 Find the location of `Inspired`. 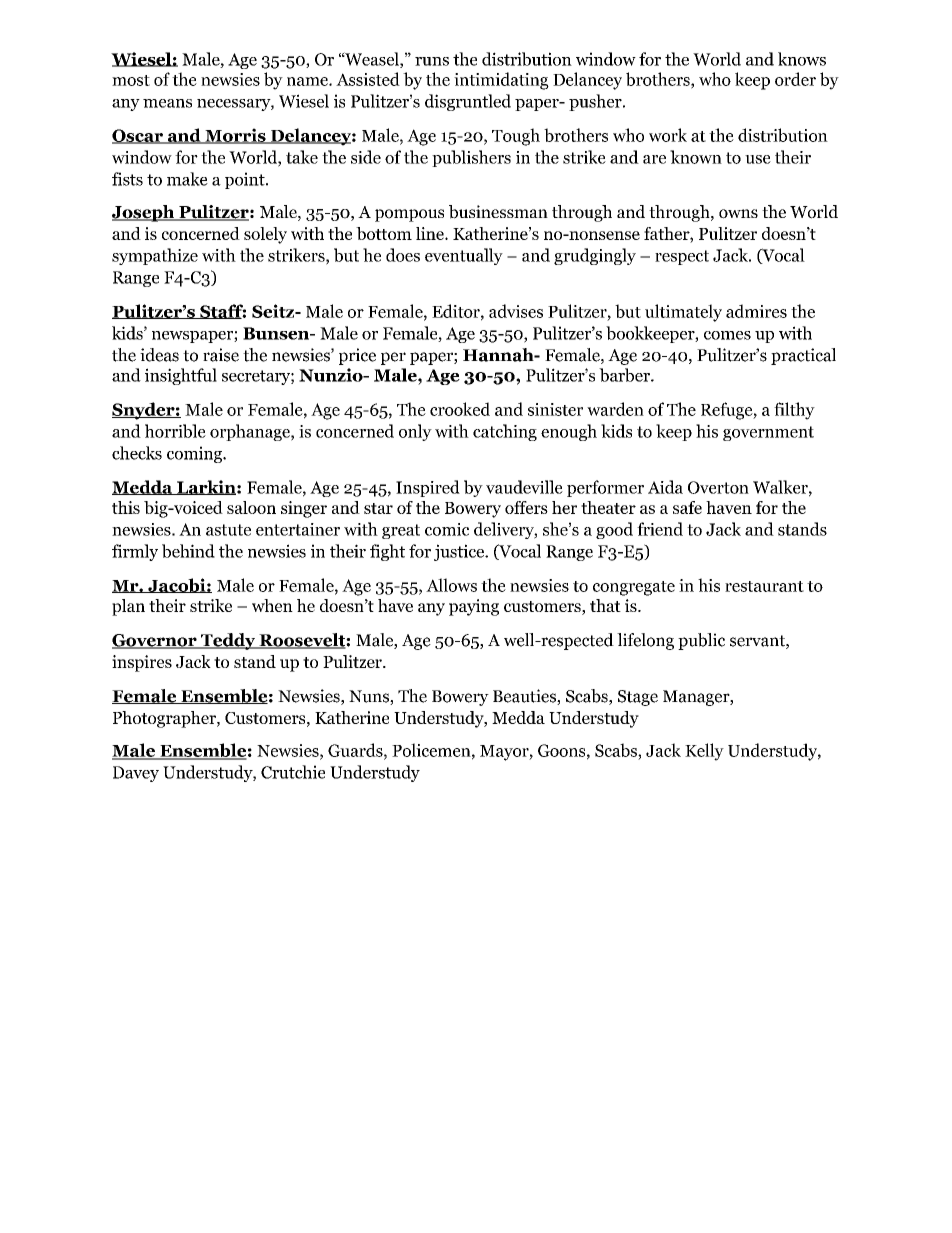

Inspired is located at coordinates (428, 488).
